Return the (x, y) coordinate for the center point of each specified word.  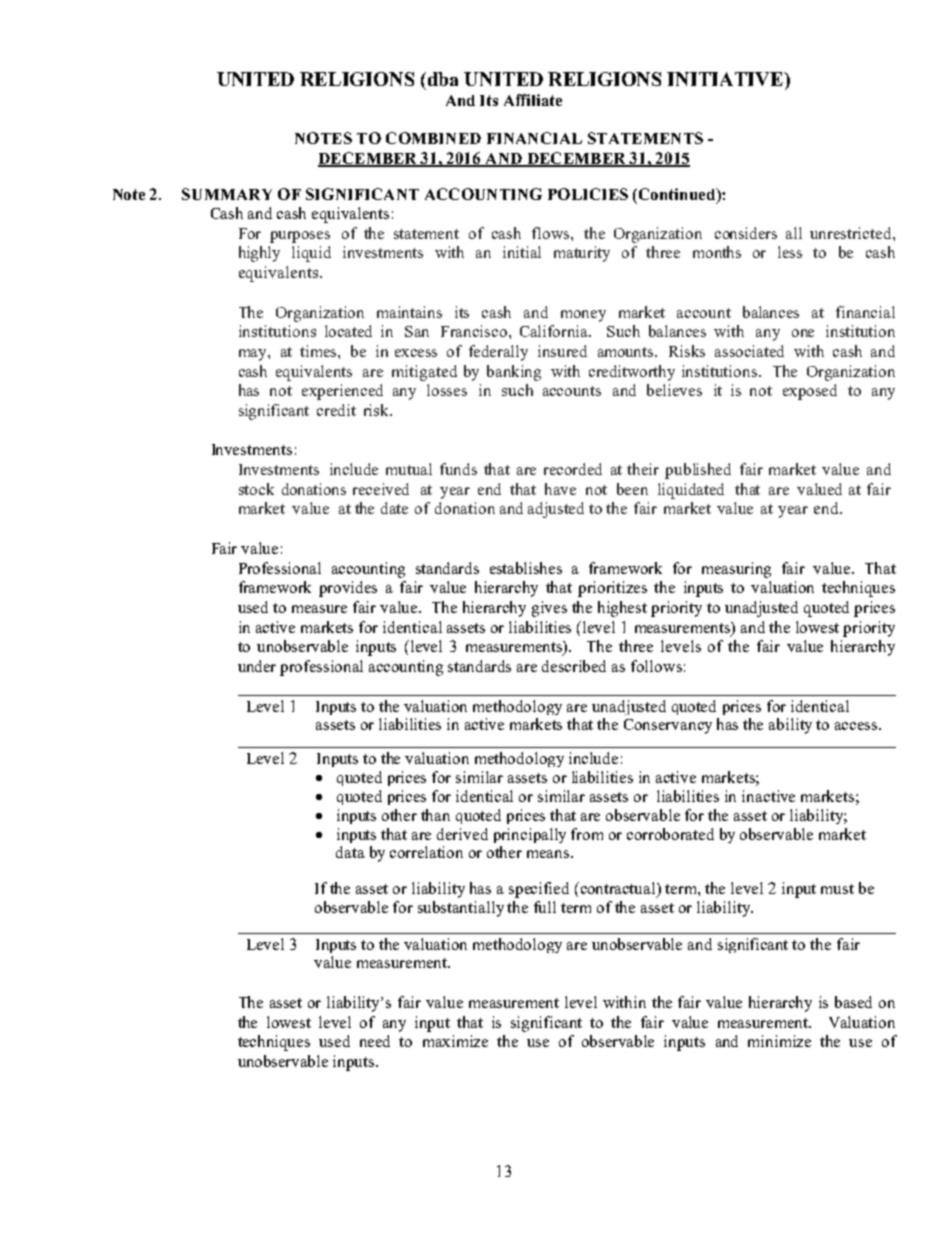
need (375, 1041)
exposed (810, 392)
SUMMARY (227, 194)
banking (514, 373)
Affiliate (533, 100)
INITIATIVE (726, 79)
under (257, 666)
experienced (342, 392)
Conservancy (668, 726)
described (574, 666)
